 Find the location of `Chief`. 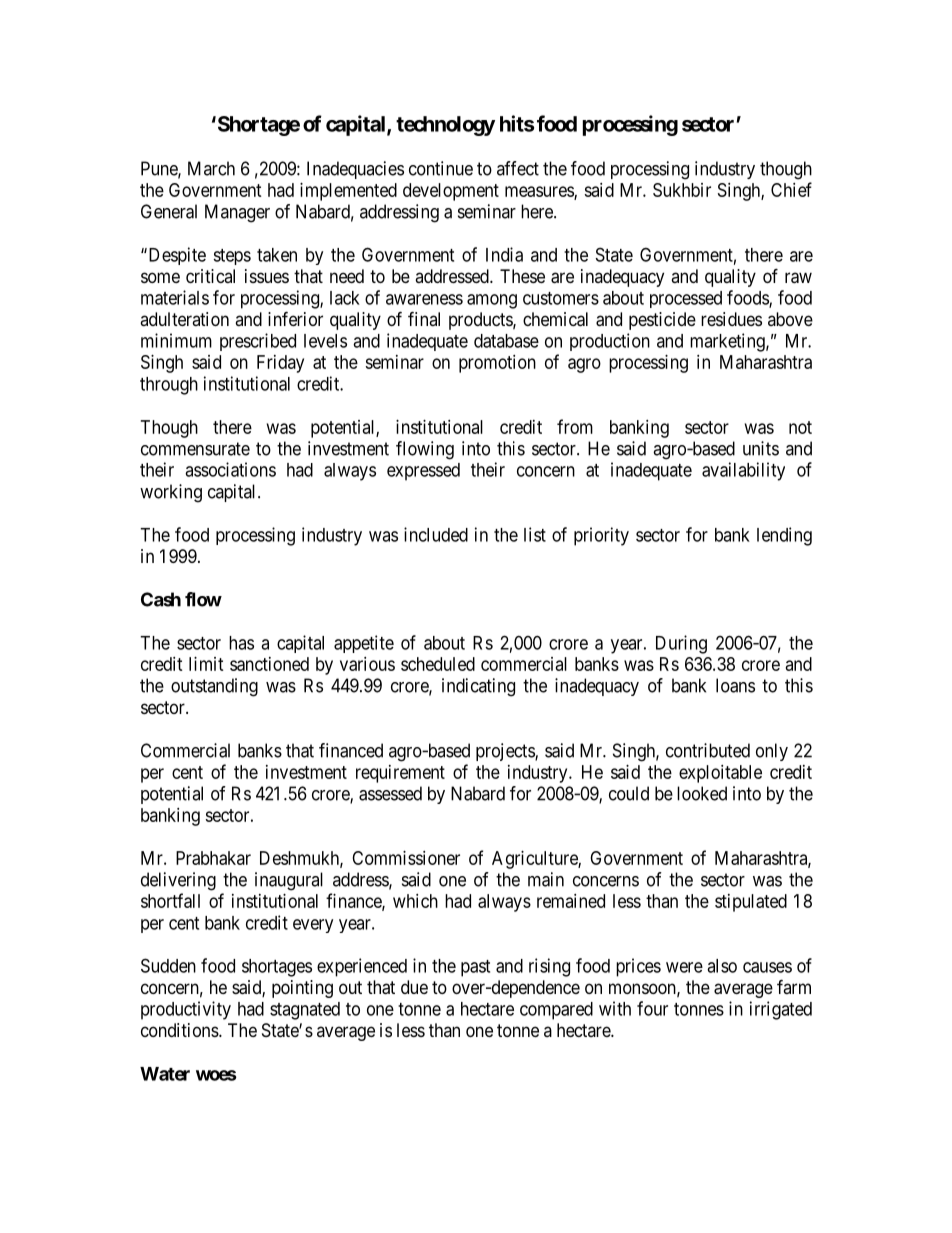

Chief is located at coordinates (791, 189).
